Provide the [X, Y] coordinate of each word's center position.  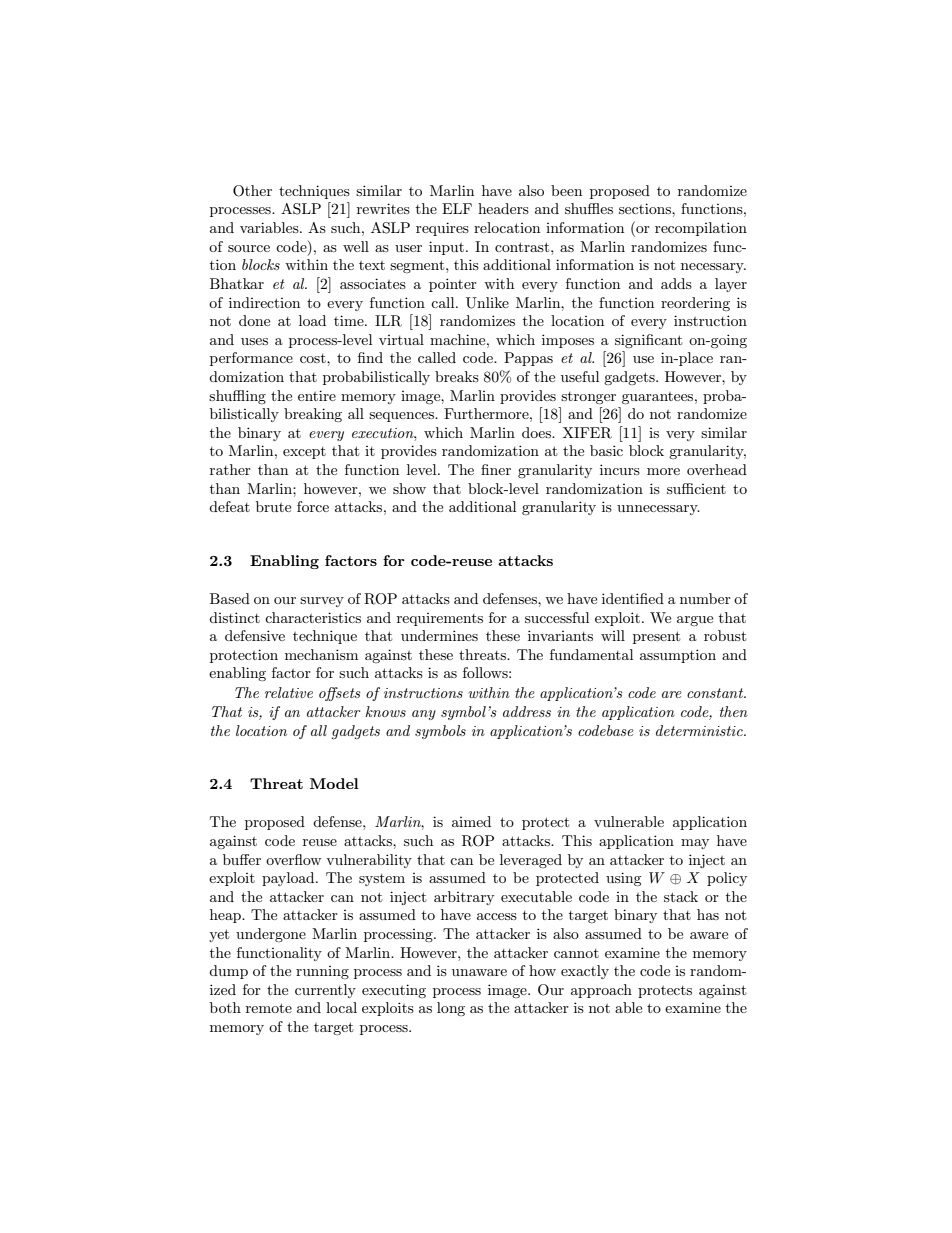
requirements [440, 619]
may [695, 844]
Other [252, 191]
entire [317, 395]
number [705, 598]
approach [601, 991]
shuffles [589, 208]
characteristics [313, 617]
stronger [588, 398]
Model [334, 783]
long [451, 1009]
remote [269, 1008]
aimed [471, 821]
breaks [457, 376]
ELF [457, 208]
